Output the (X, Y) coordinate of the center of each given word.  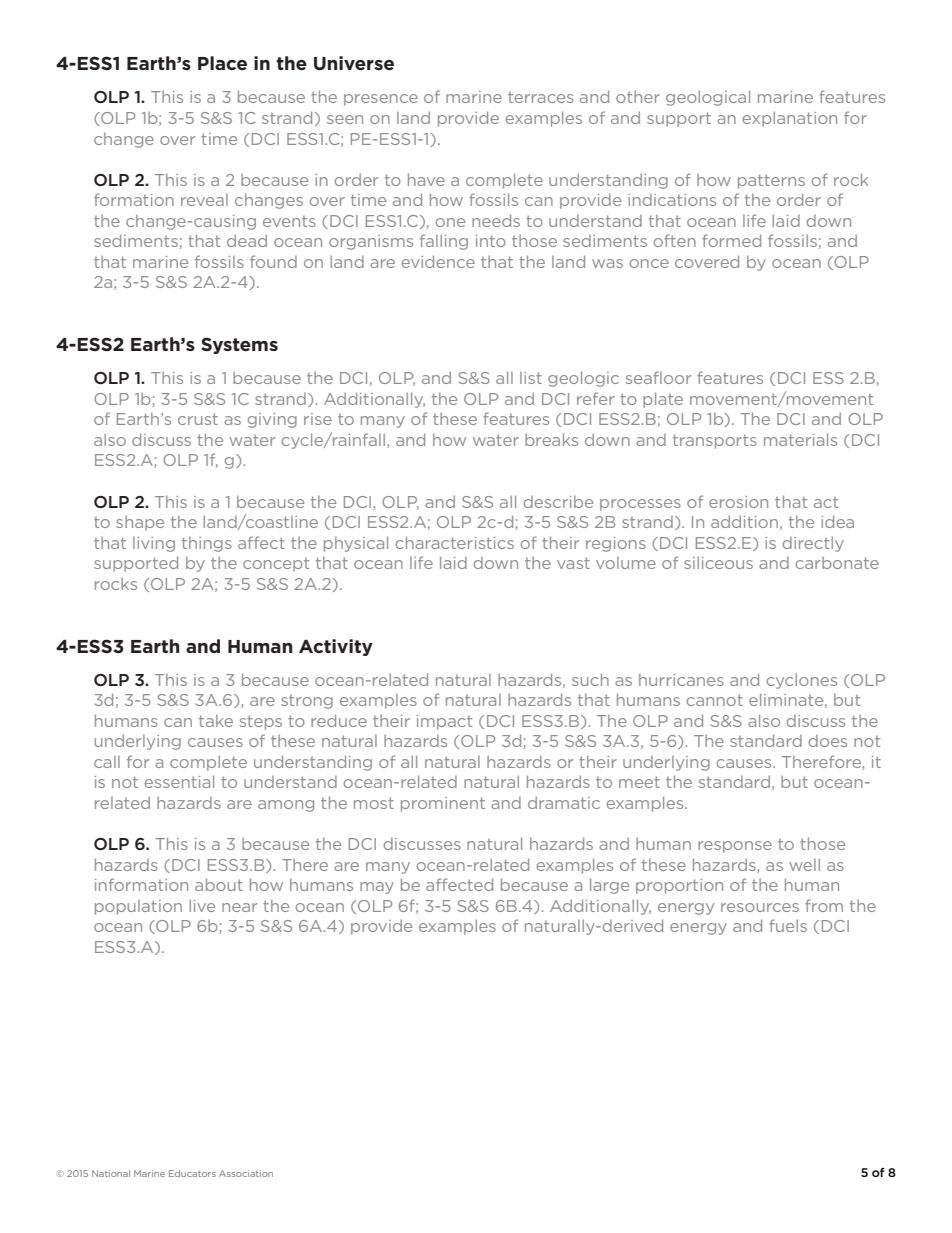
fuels (788, 925)
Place (222, 63)
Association (246, 1173)
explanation (789, 119)
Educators (192, 1173)
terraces (541, 97)
